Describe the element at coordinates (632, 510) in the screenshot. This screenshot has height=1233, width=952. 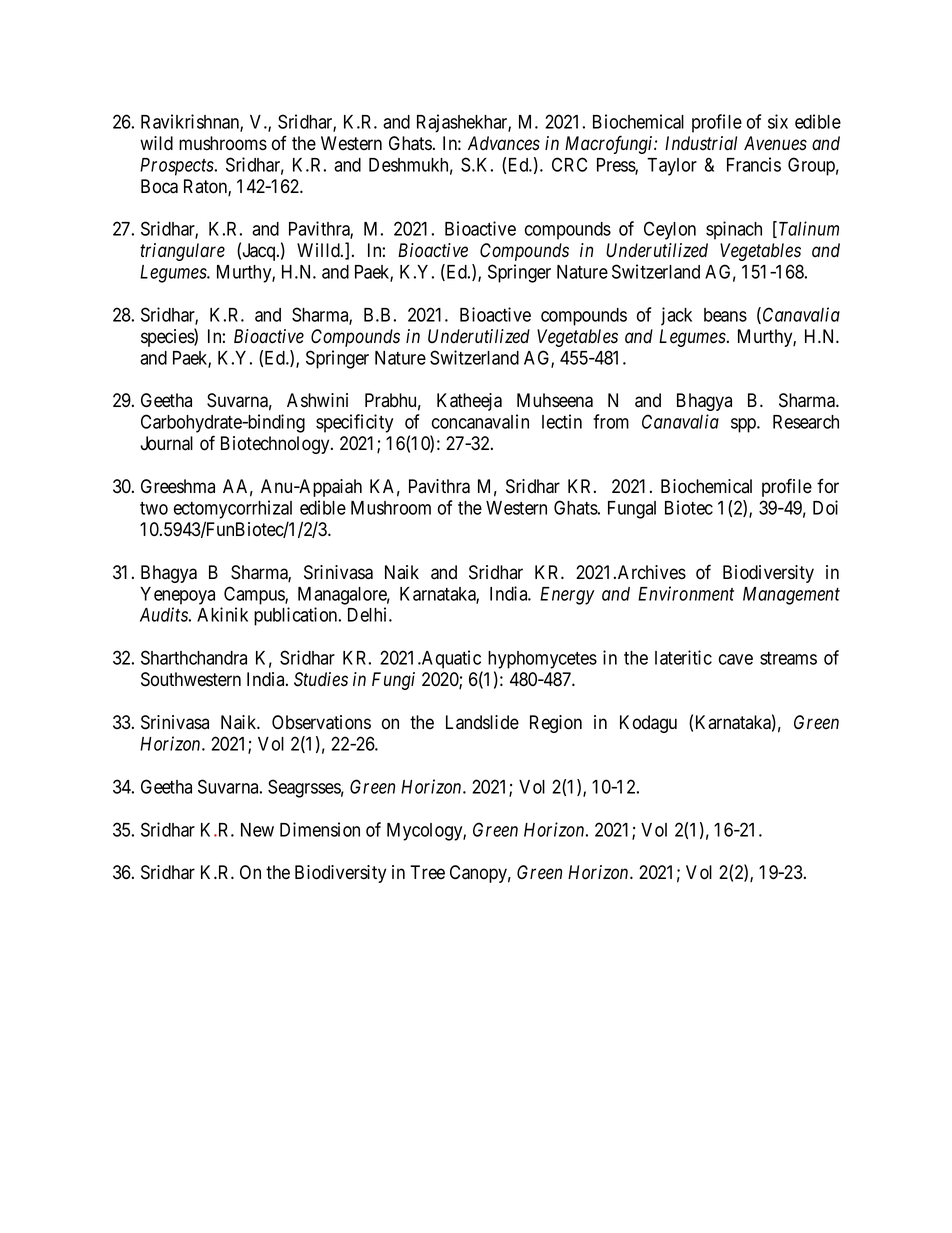
I see `Fungal` at that location.
